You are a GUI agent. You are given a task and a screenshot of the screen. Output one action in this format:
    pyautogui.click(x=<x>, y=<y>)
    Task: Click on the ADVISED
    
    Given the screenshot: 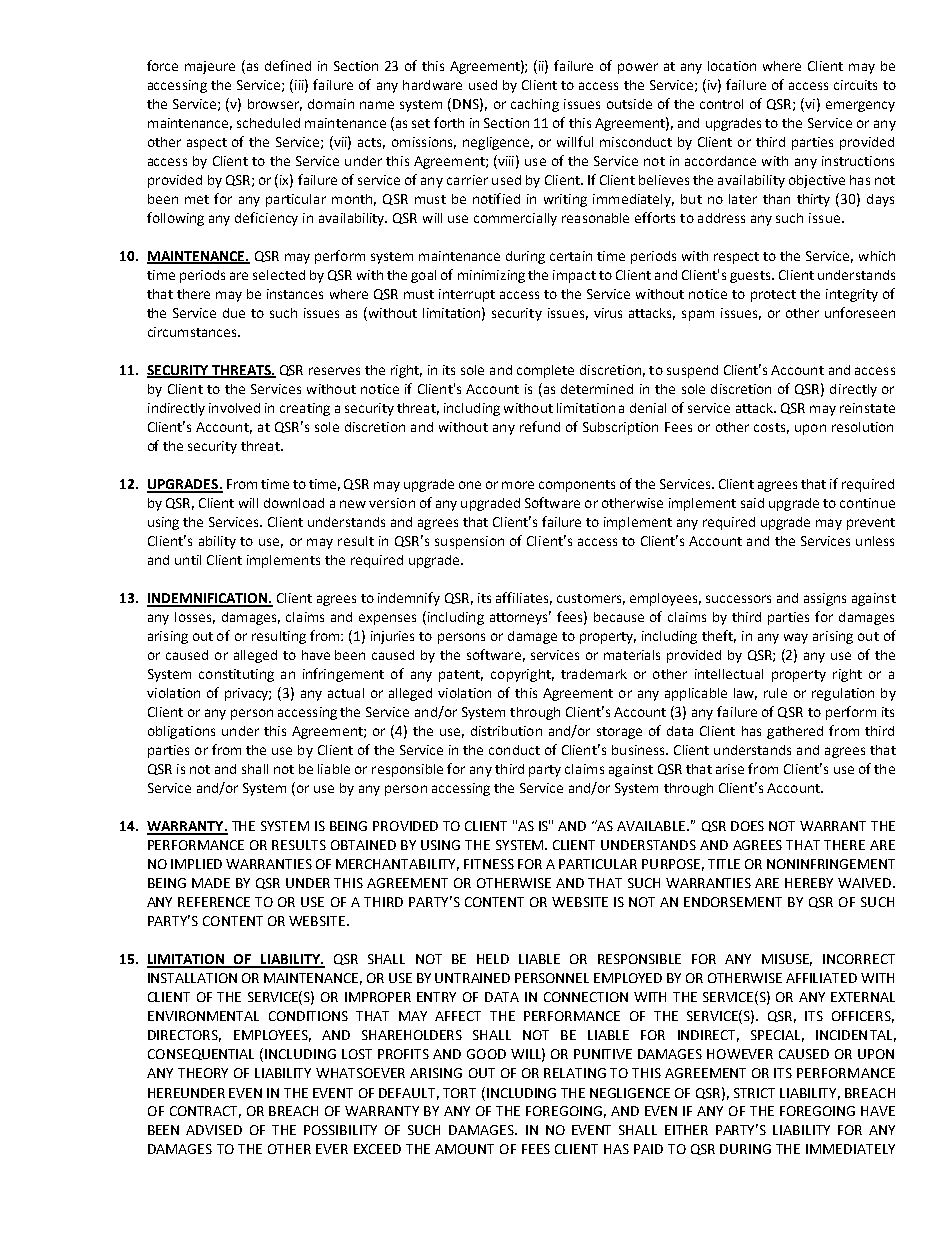 What is the action you would take?
    pyautogui.click(x=214, y=1130)
